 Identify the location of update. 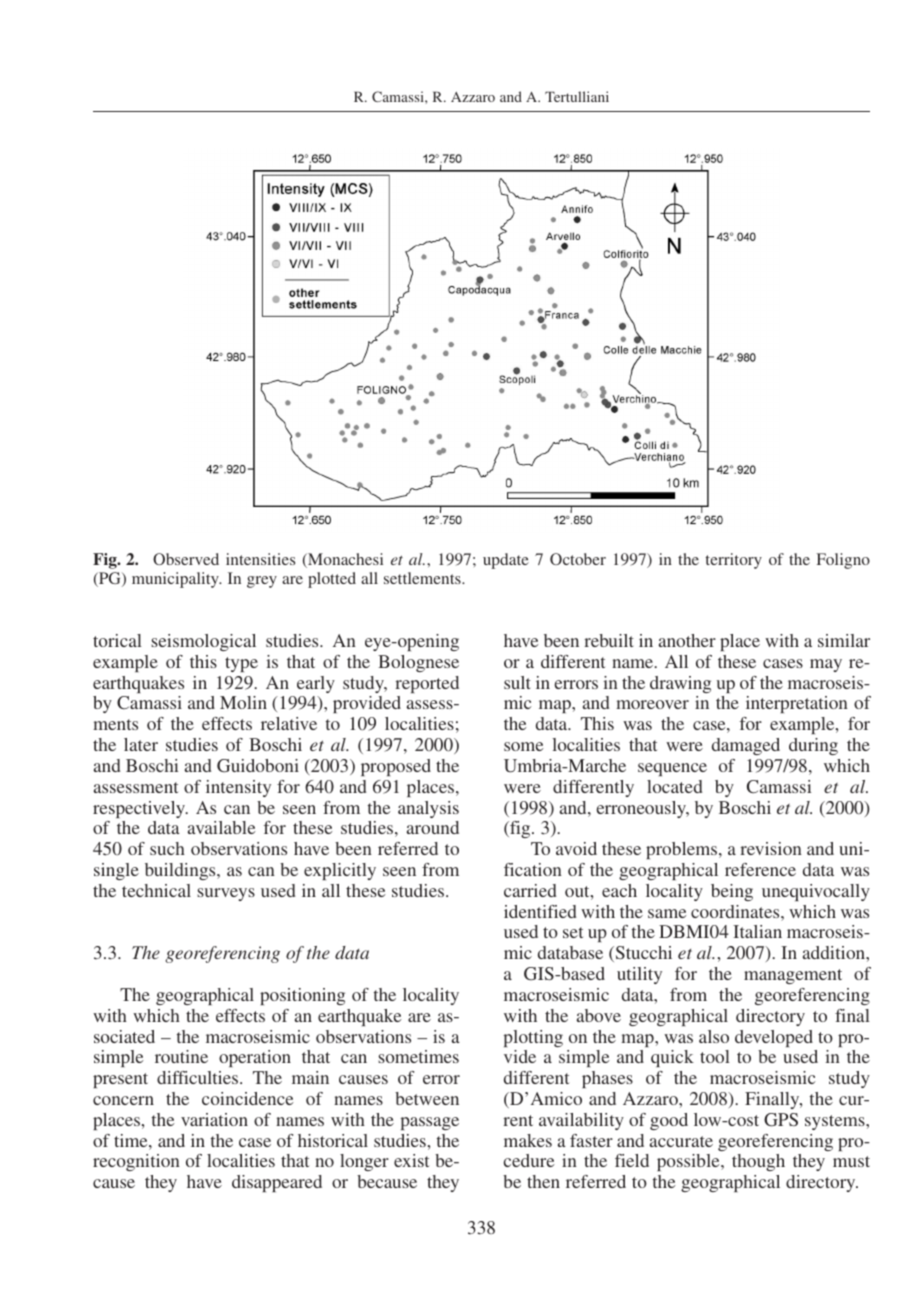
(506, 561).
